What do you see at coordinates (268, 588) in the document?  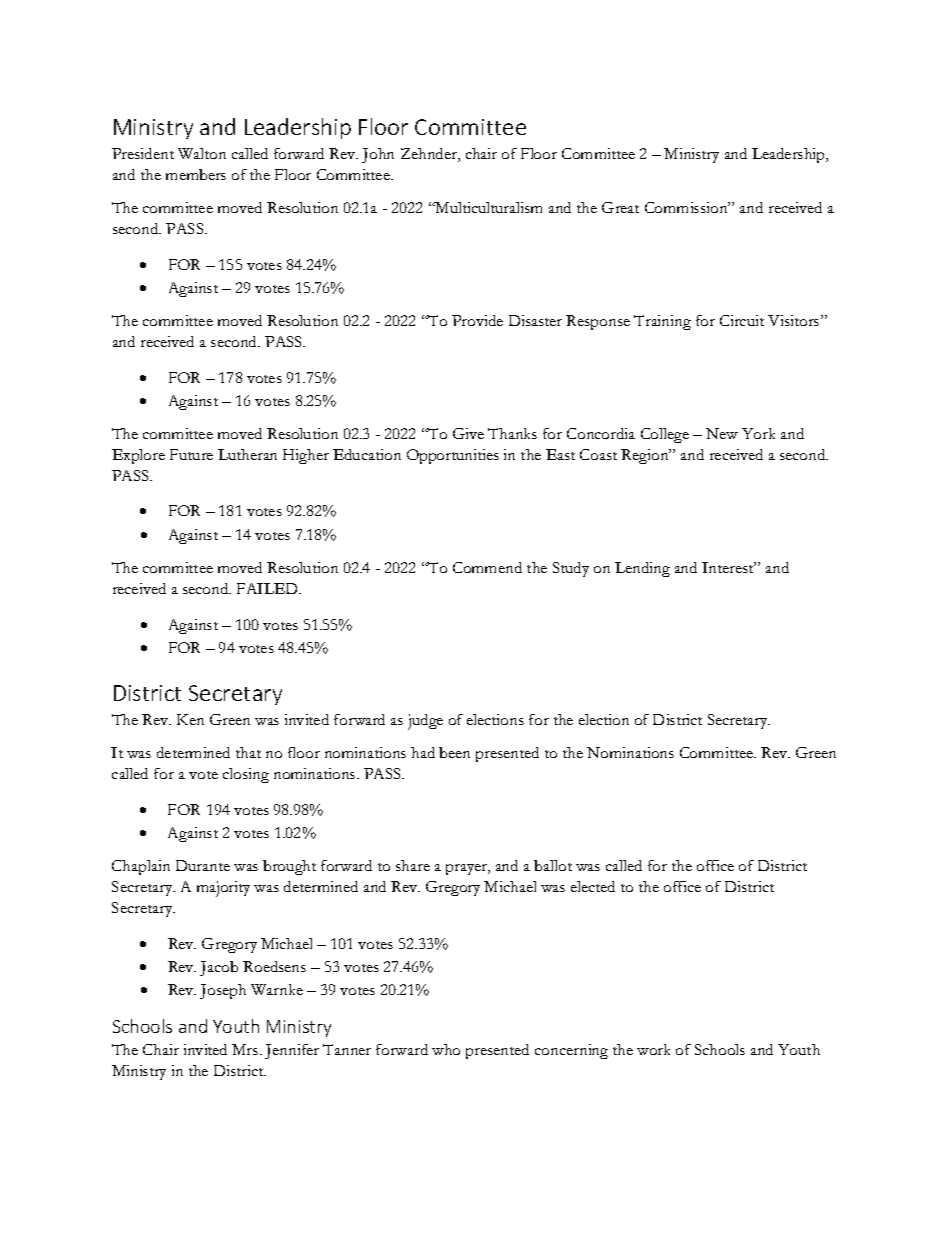 I see `FAILED` at bounding box center [268, 588].
